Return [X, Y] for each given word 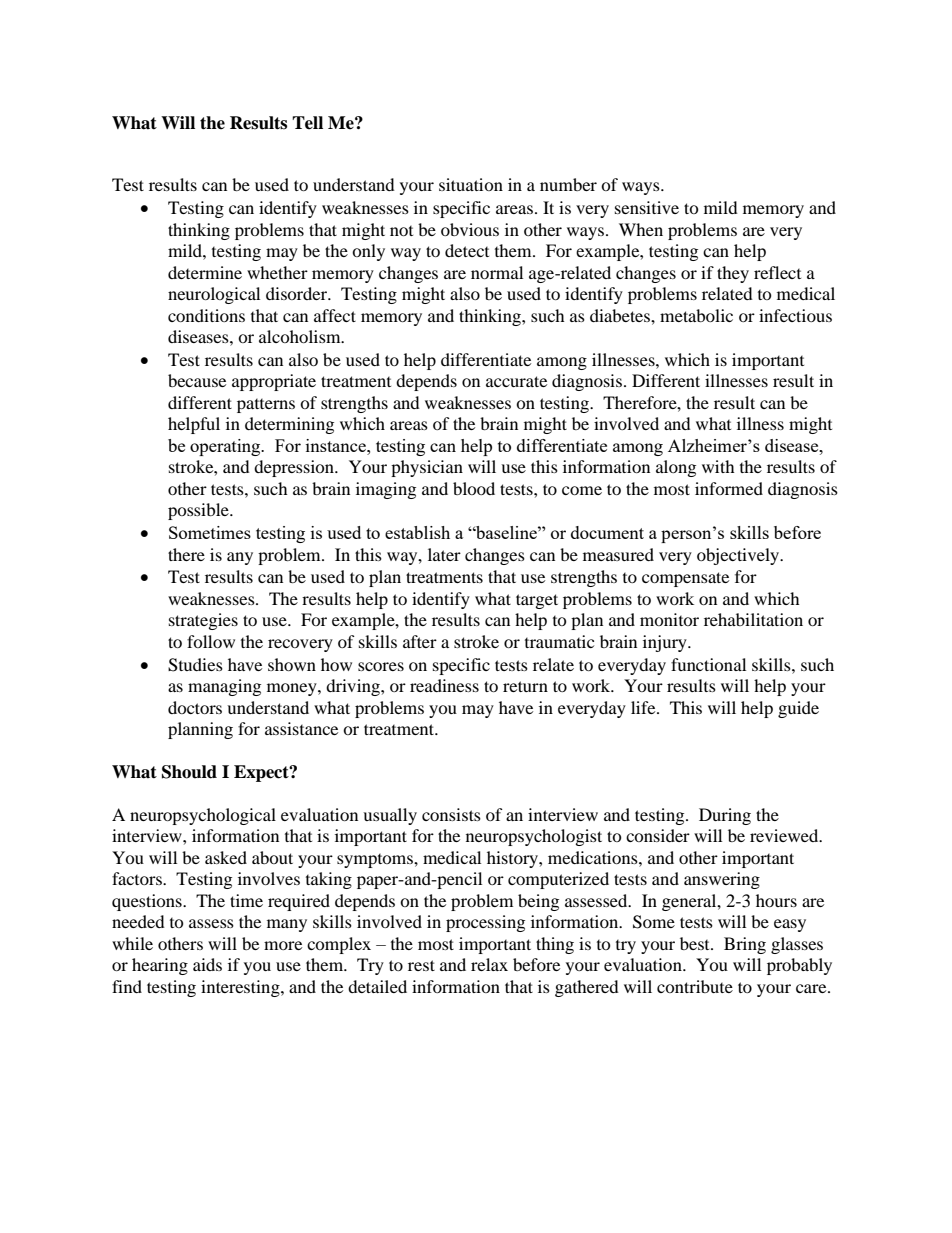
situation [471, 184]
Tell [307, 123]
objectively [739, 556]
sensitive [647, 207]
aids [207, 964]
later [444, 554]
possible [199, 511]
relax [489, 964]
